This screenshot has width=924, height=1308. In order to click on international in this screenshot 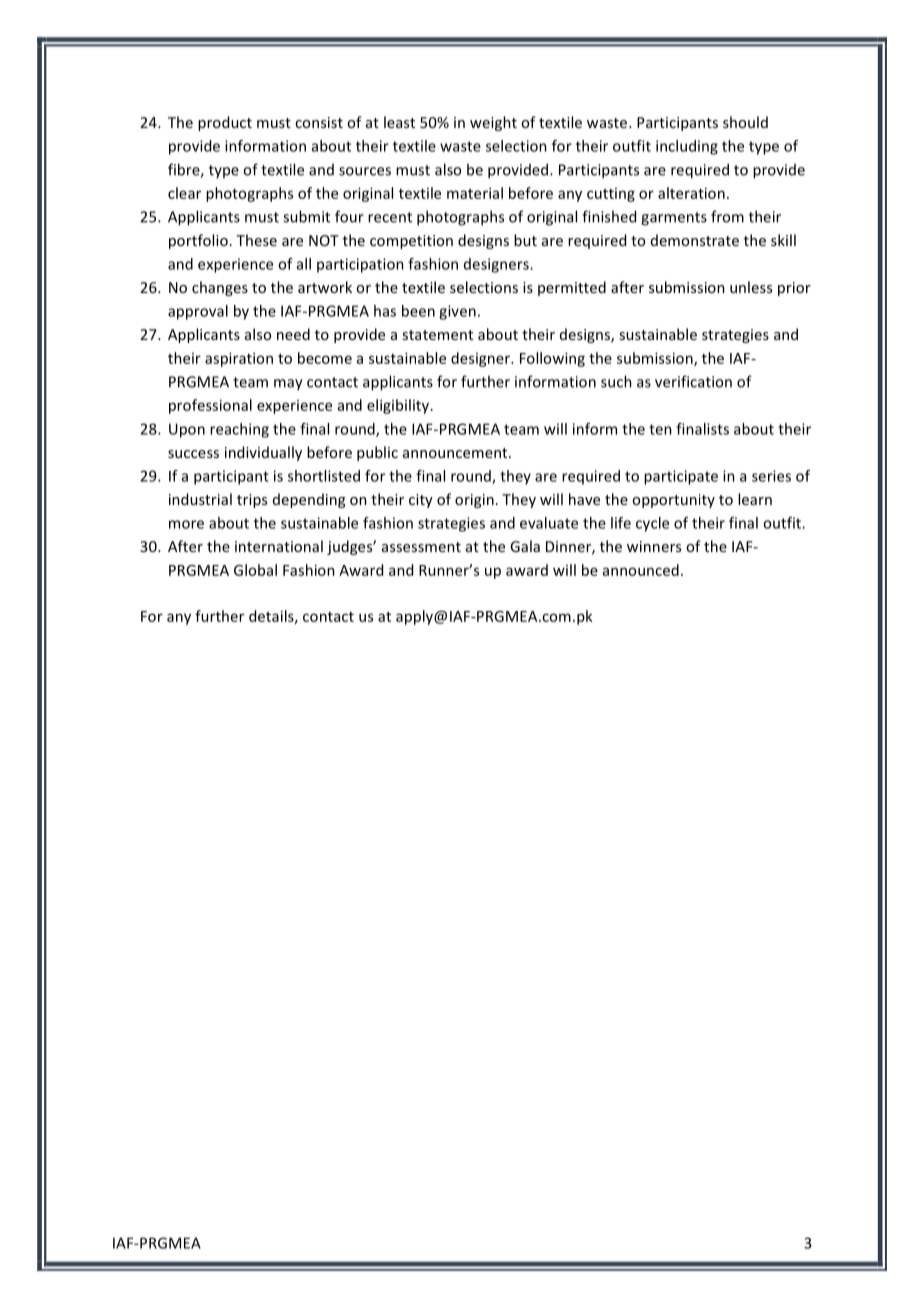, I will do `click(279, 546)`.
